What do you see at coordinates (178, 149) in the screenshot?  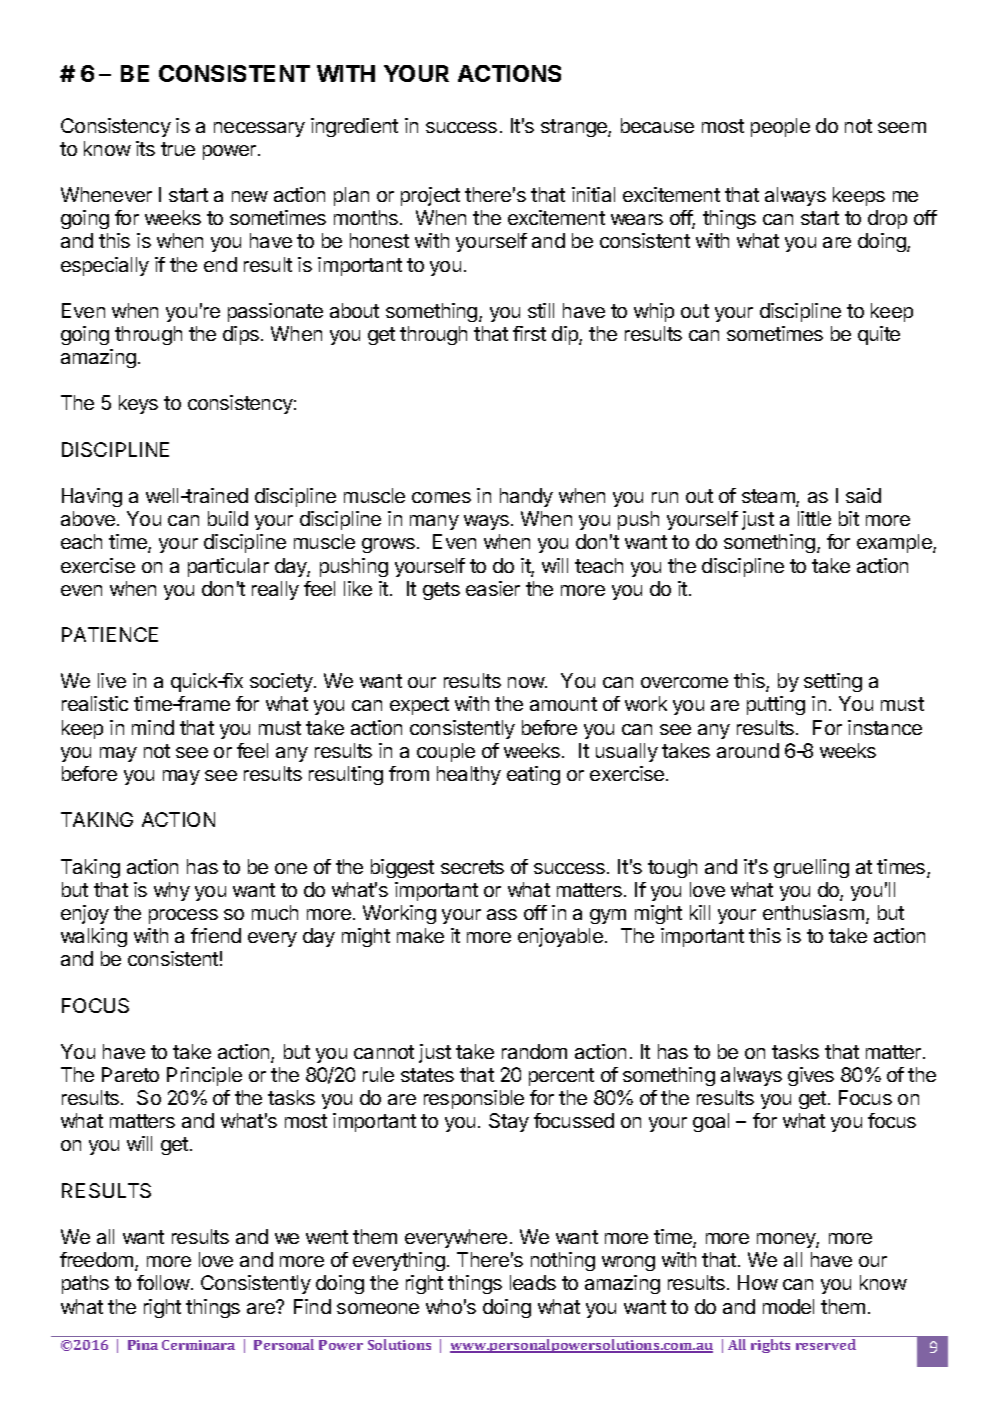 I see `true` at bounding box center [178, 149].
